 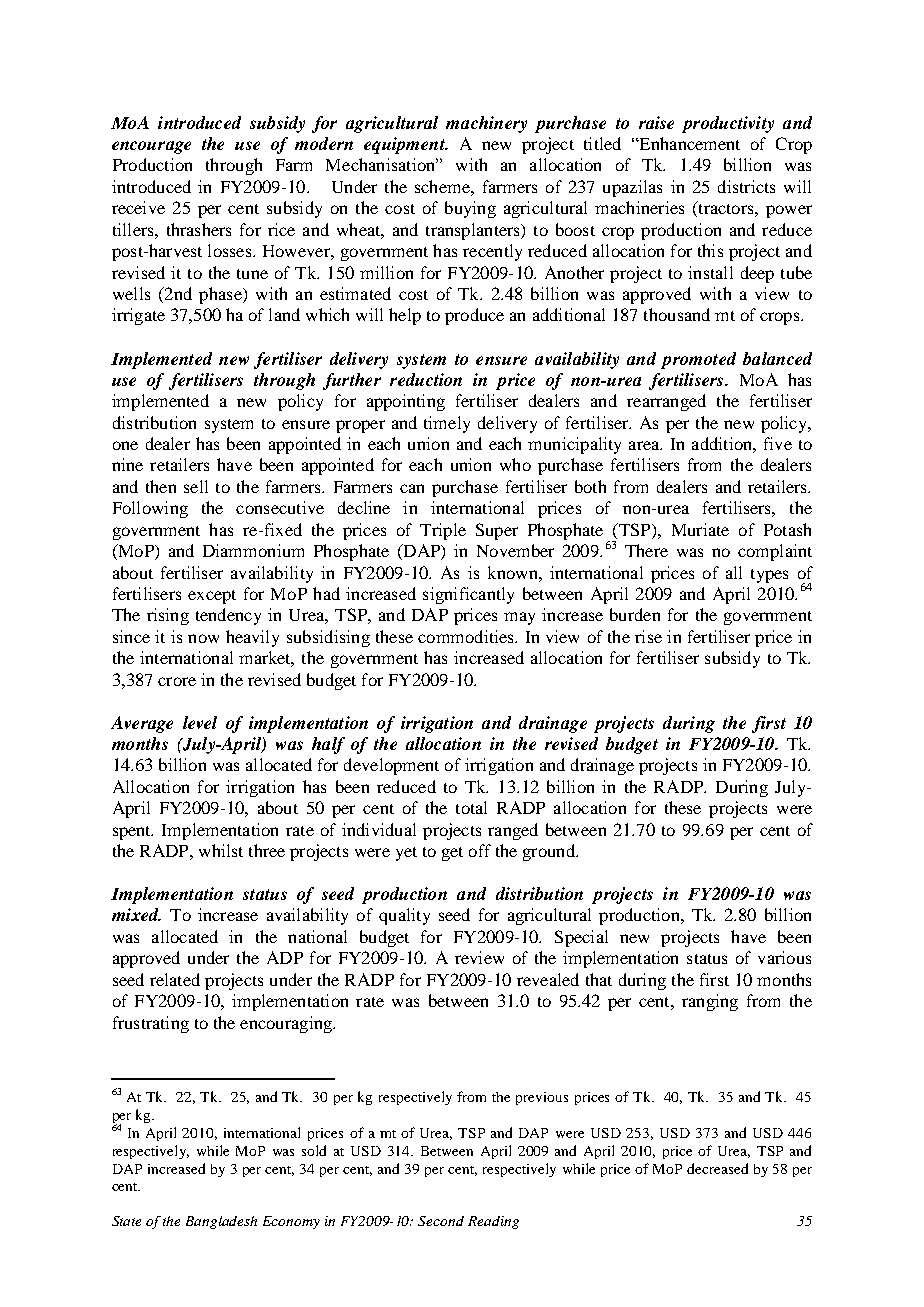 I want to click on productivity, so click(x=728, y=124).
